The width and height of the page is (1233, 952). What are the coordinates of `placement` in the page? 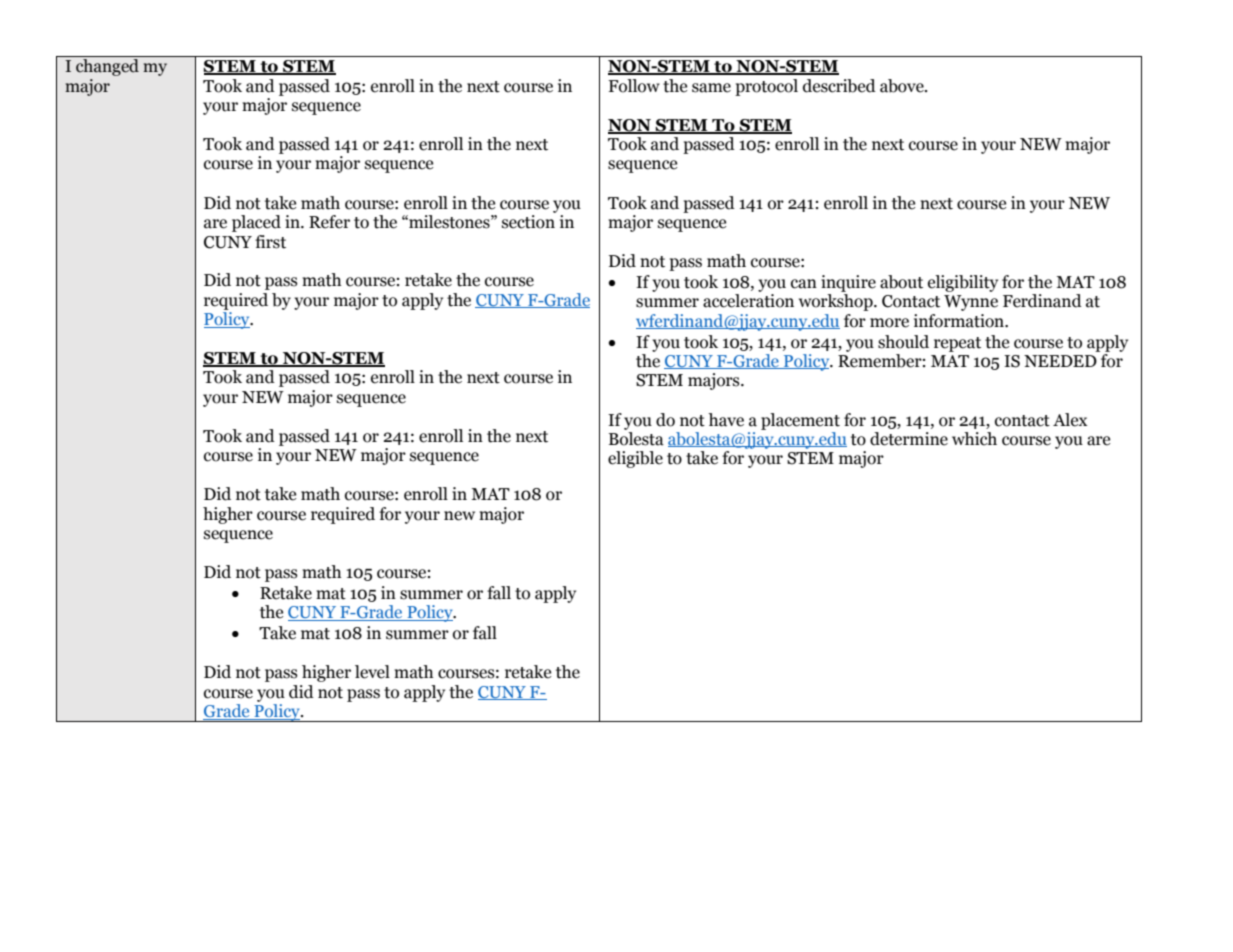 It's located at (800, 421).
